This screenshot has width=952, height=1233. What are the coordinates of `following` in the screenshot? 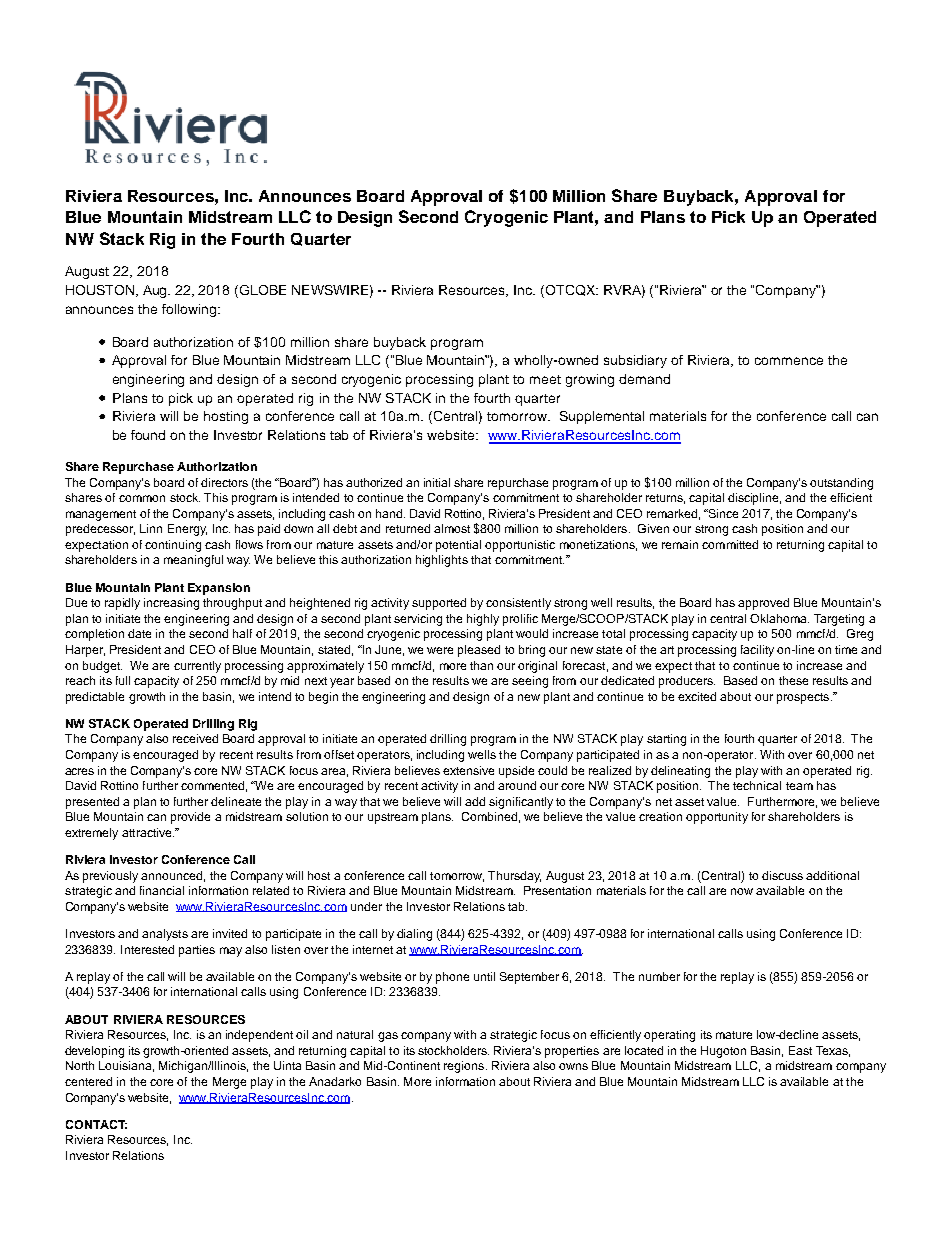 It's located at (190, 310).
